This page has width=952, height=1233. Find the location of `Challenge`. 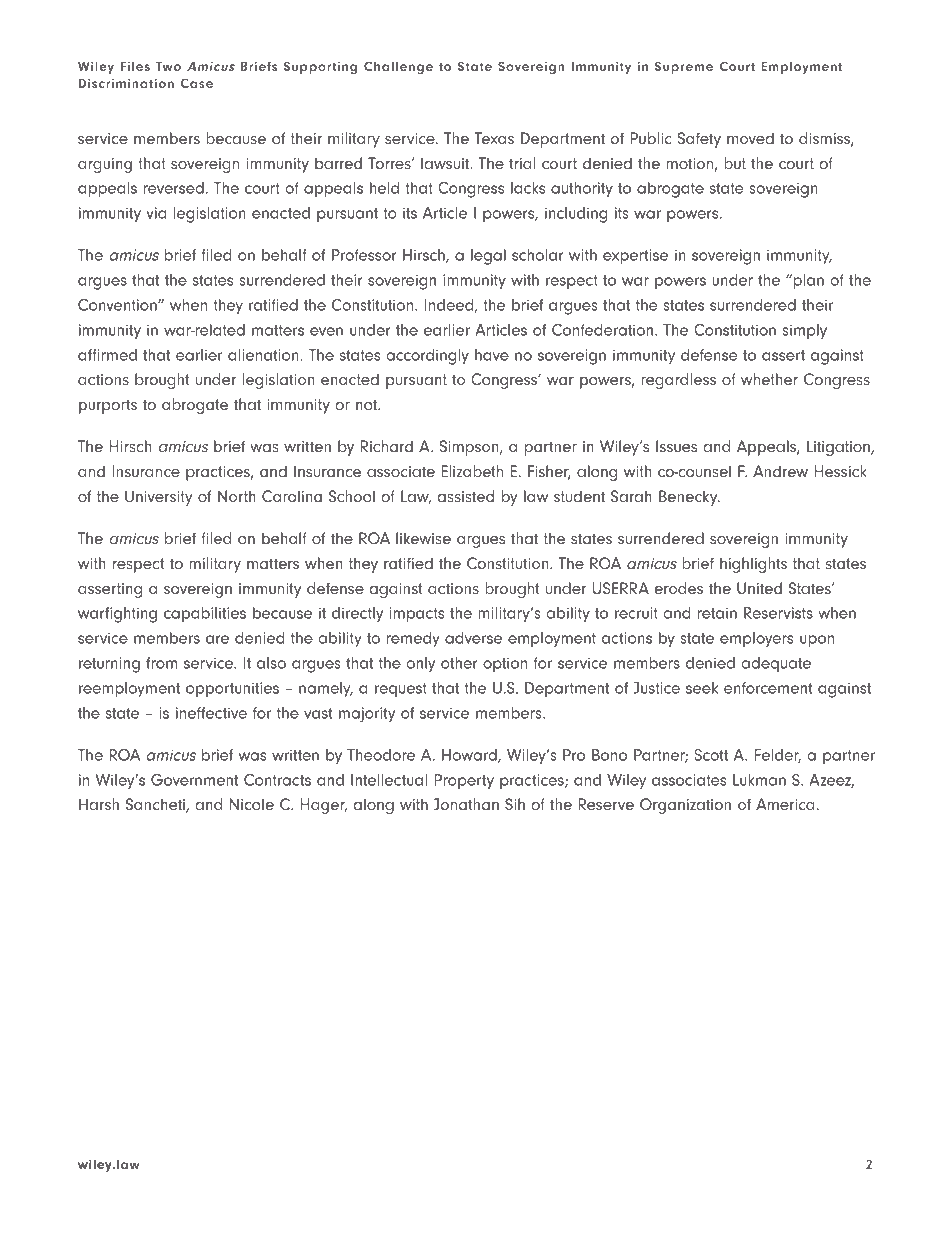

Challenge is located at coordinates (398, 67).
